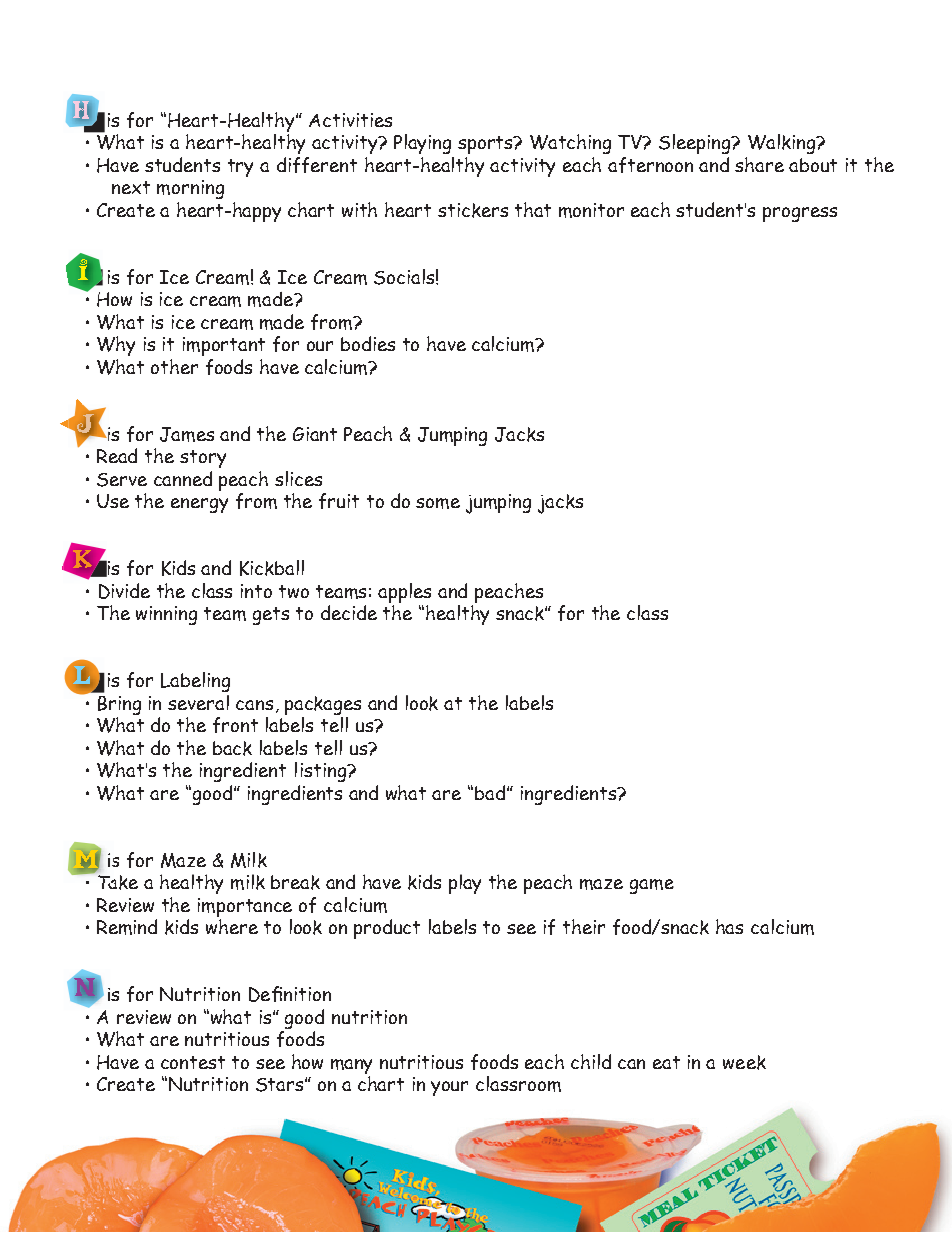 The width and height of the screenshot is (952, 1233). What do you see at coordinates (449, 1088) in the screenshot?
I see `your` at bounding box center [449, 1088].
